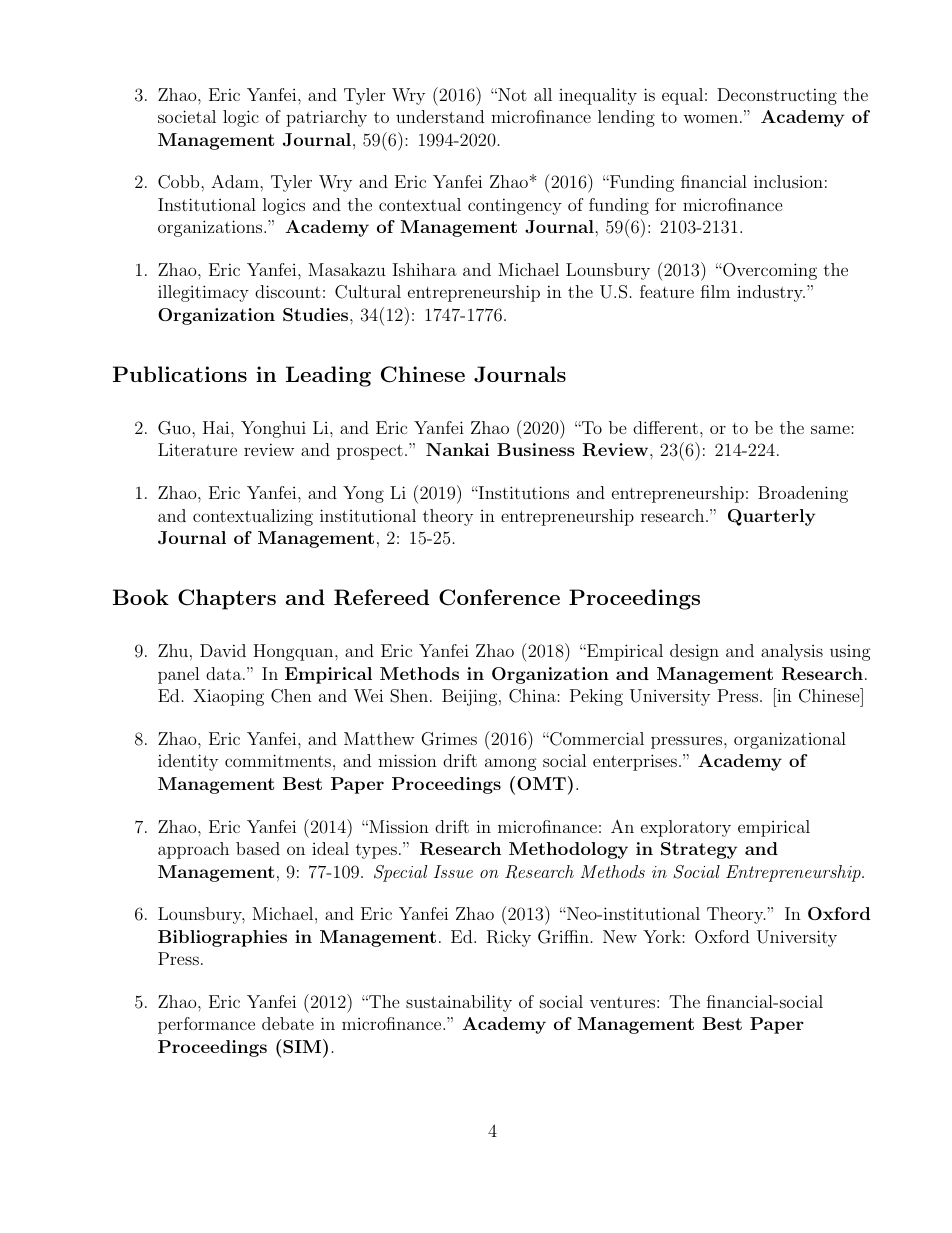 The height and width of the image is (1233, 952). Describe the element at coordinates (227, 599) in the image. I see `Chapters` at that location.
